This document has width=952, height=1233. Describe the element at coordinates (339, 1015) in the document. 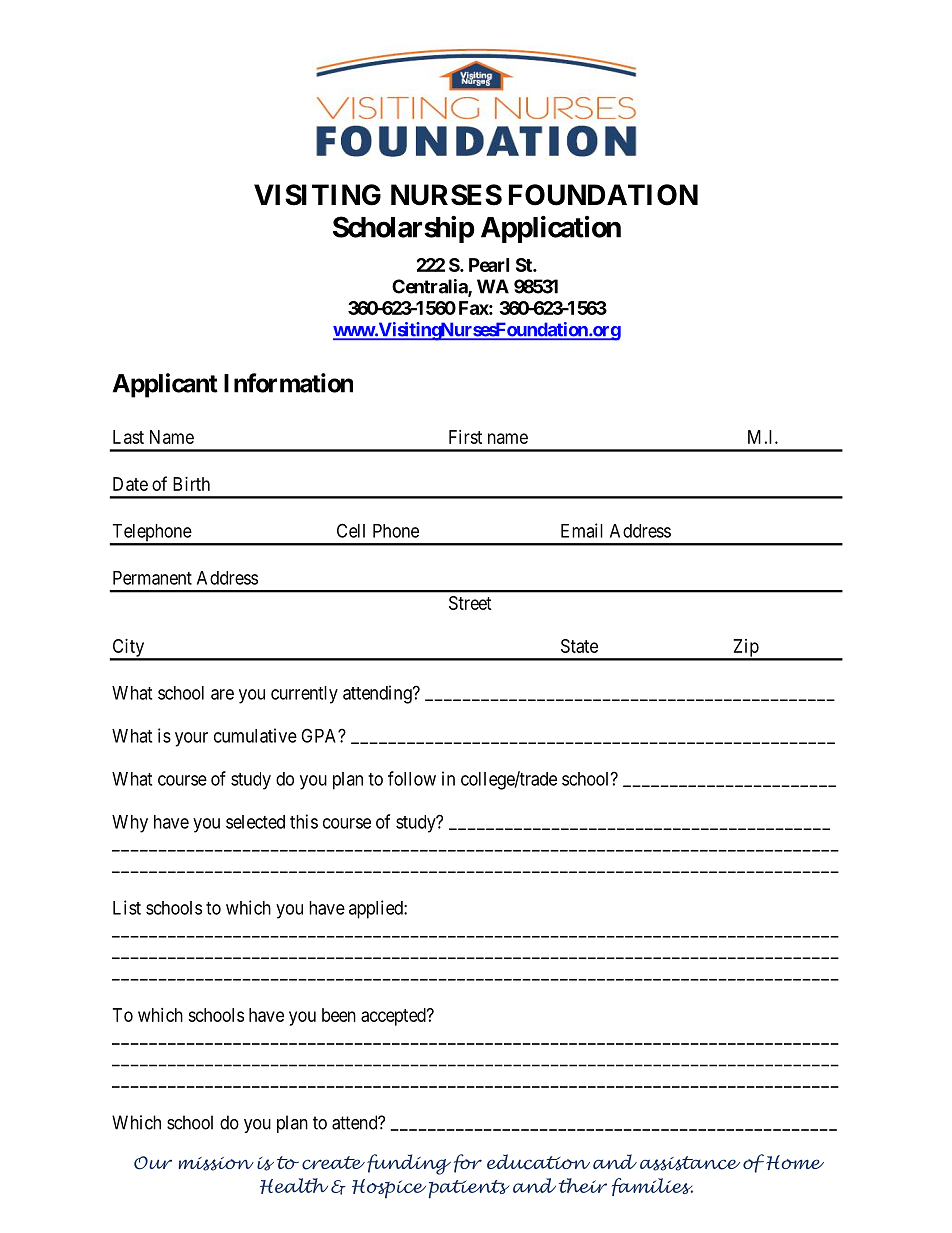

I see `been` at that location.
